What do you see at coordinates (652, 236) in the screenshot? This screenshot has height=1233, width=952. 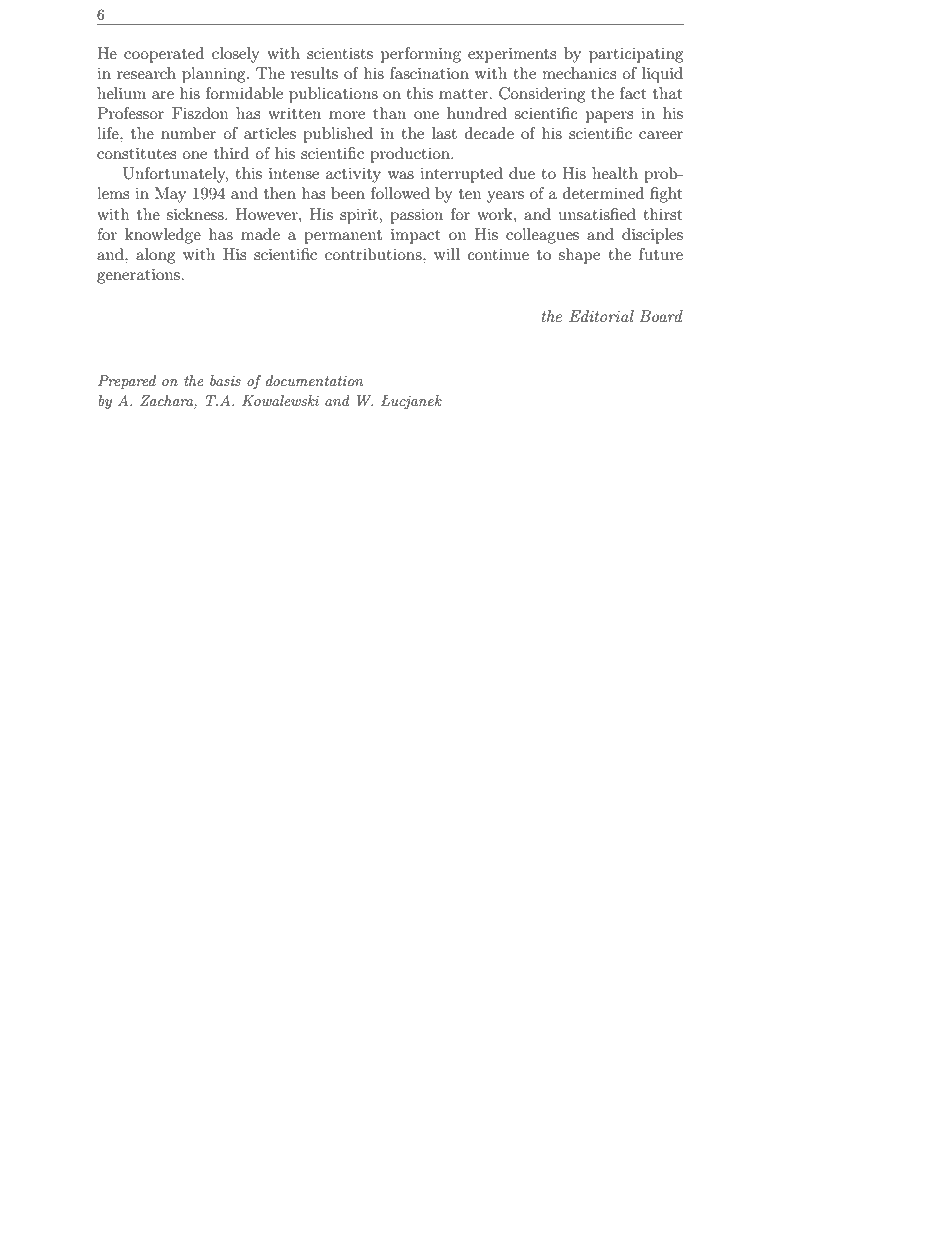 I see `disciples` at bounding box center [652, 236].
